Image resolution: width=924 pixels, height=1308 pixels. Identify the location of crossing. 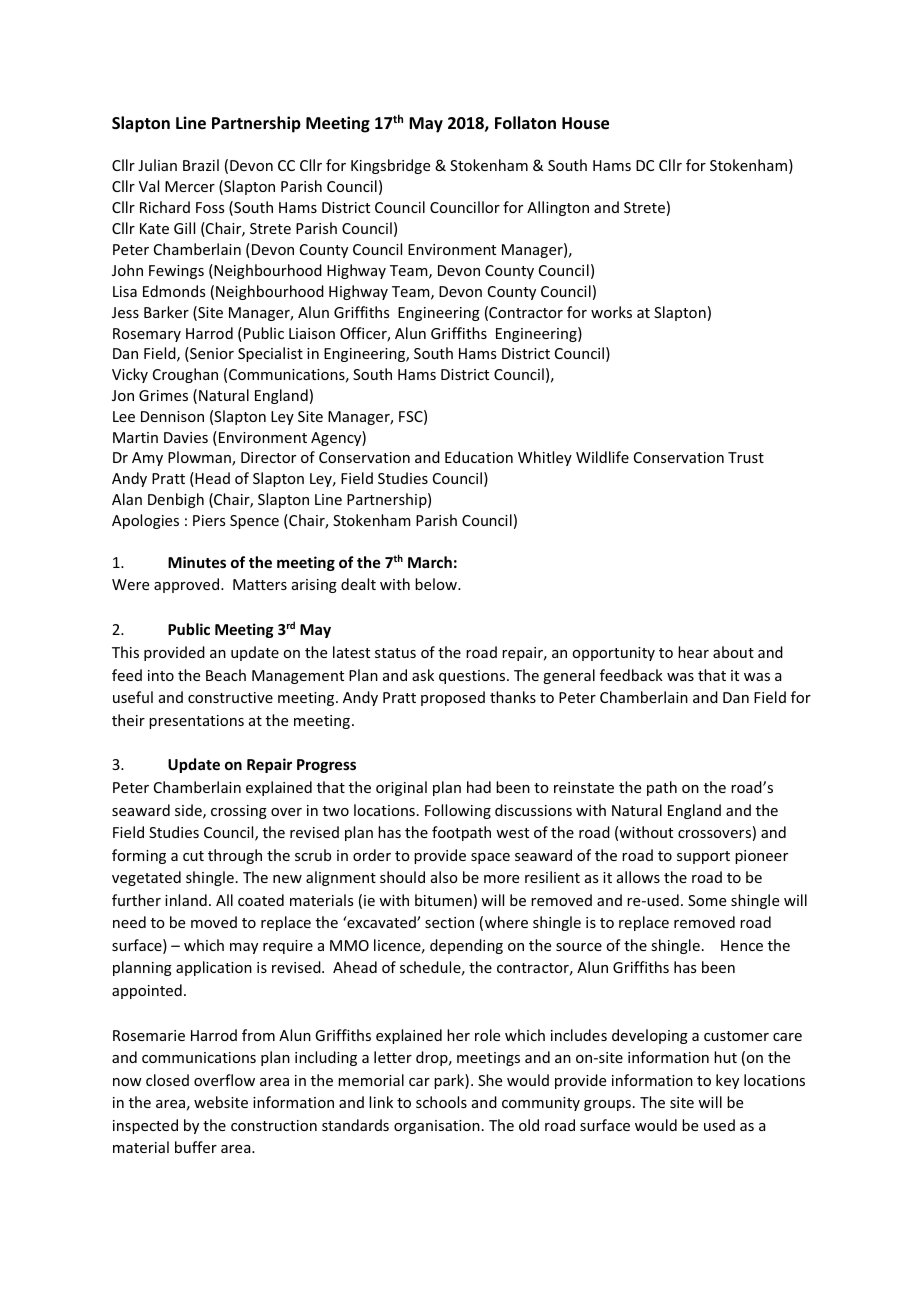
(239, 812).
